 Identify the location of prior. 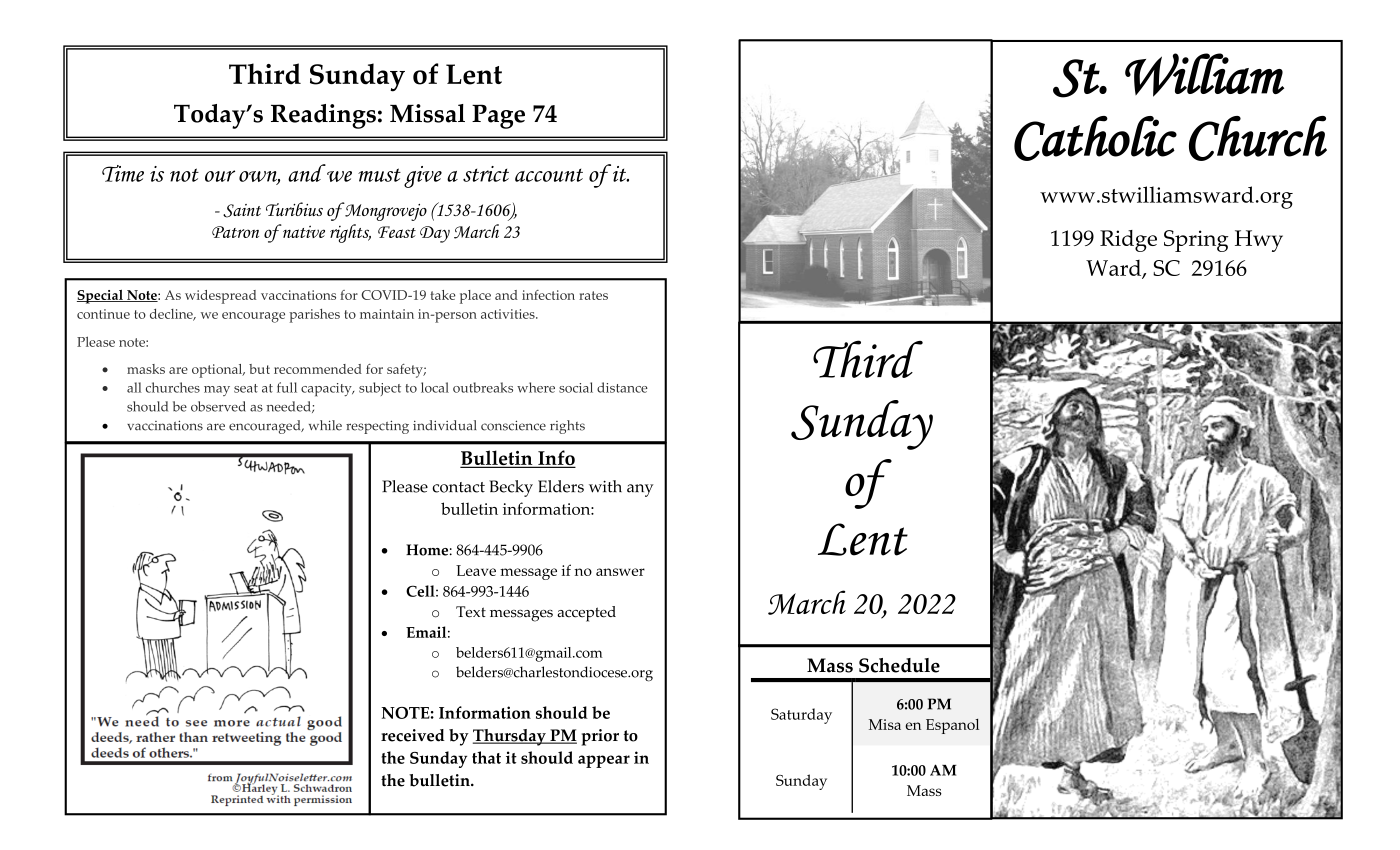
(600, 737).
